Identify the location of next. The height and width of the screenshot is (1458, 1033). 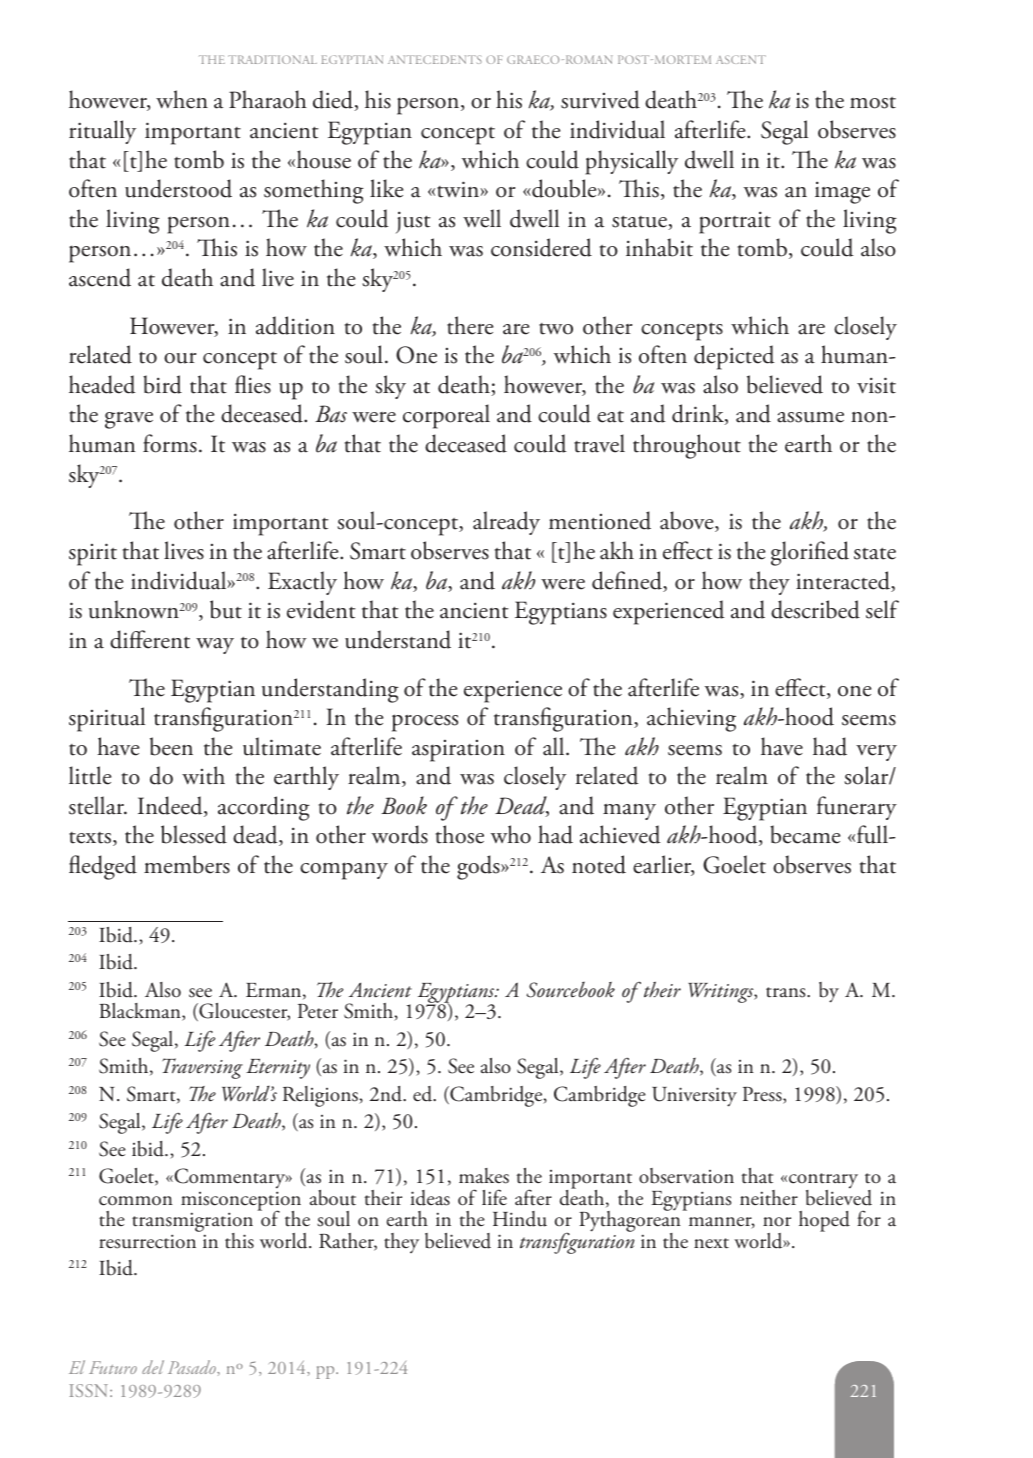
(711, 1243).
